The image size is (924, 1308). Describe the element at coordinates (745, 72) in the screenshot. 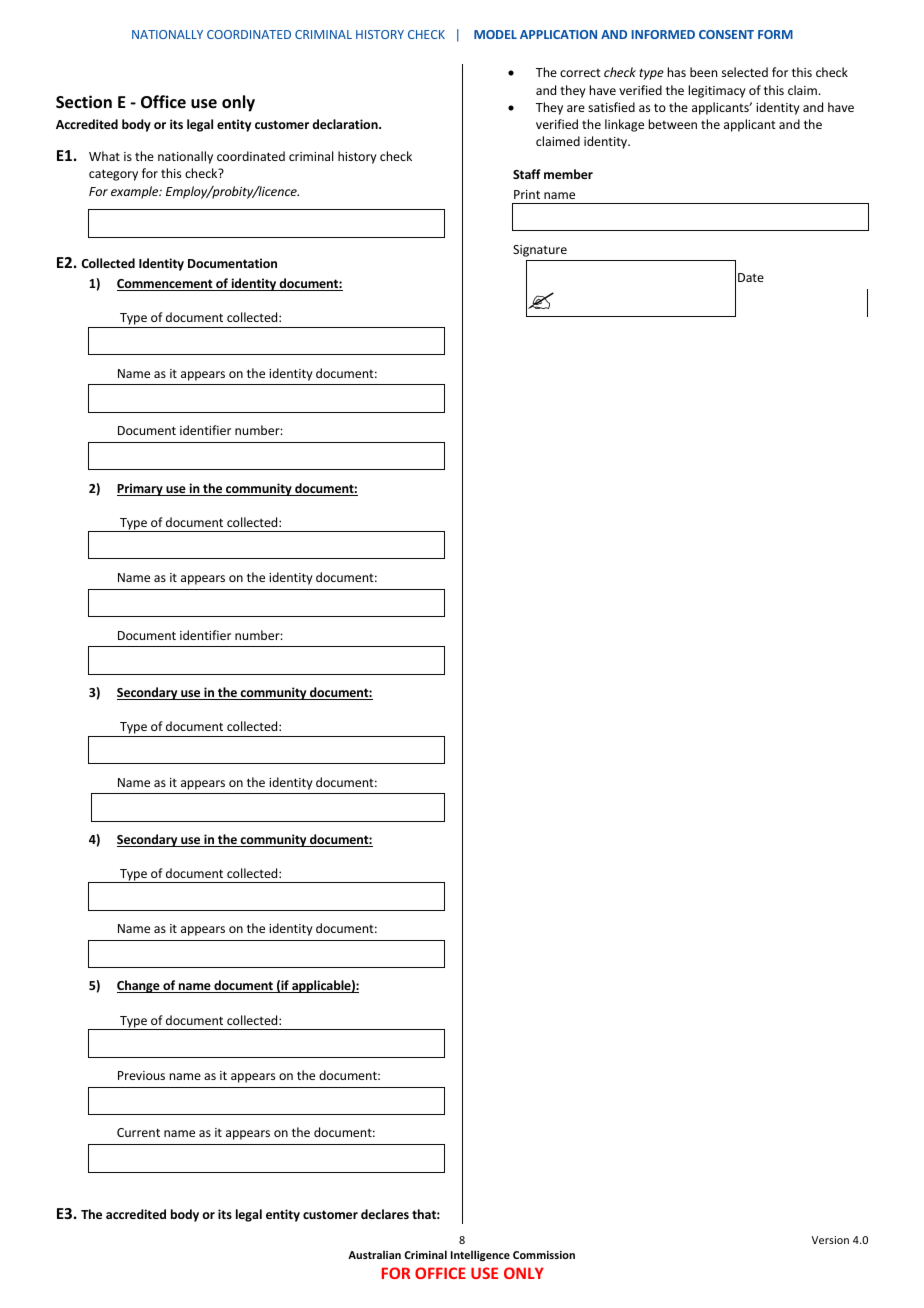

I see `selected` at that location.
